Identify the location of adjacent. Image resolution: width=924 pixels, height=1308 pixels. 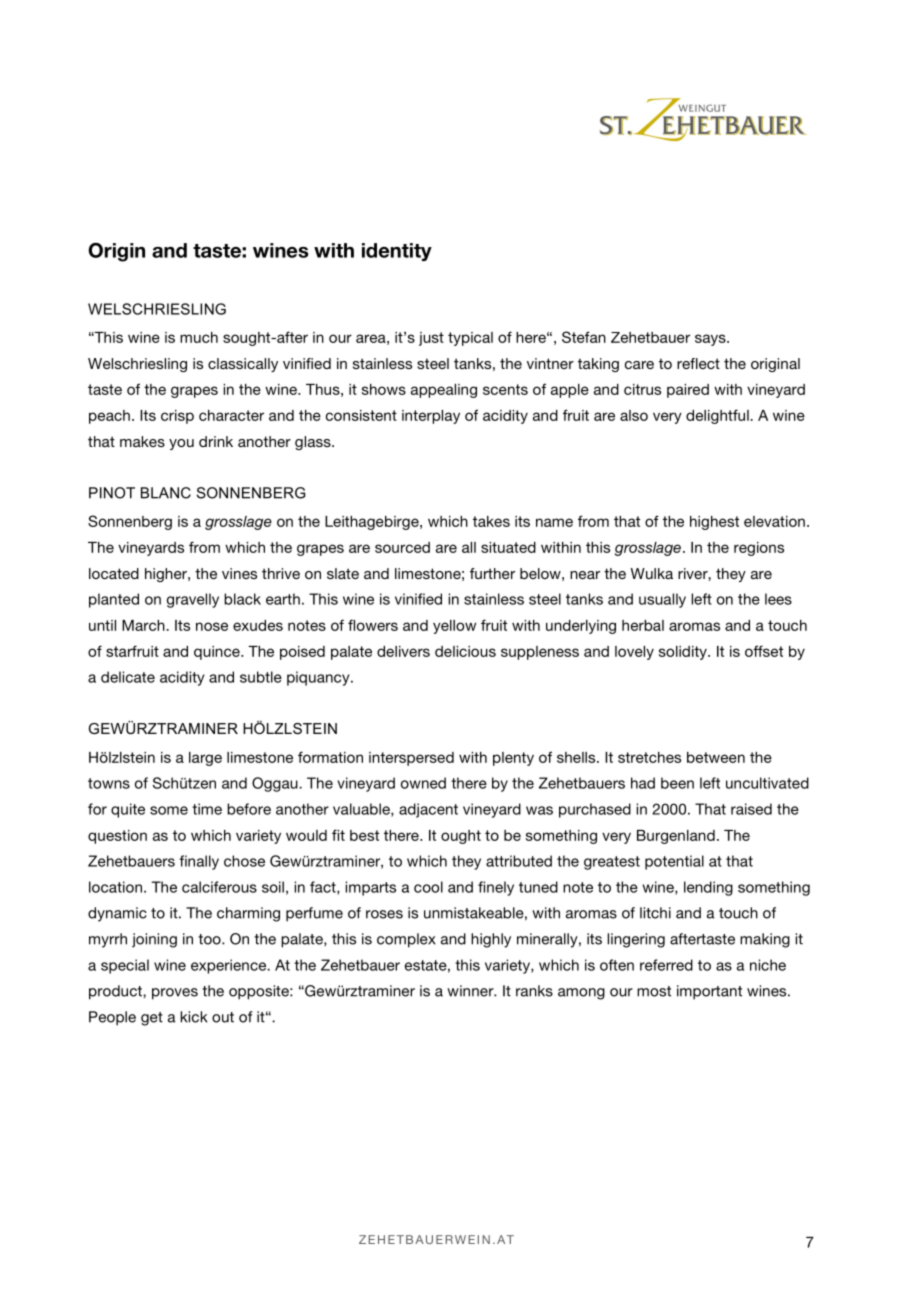
(428, 810).
